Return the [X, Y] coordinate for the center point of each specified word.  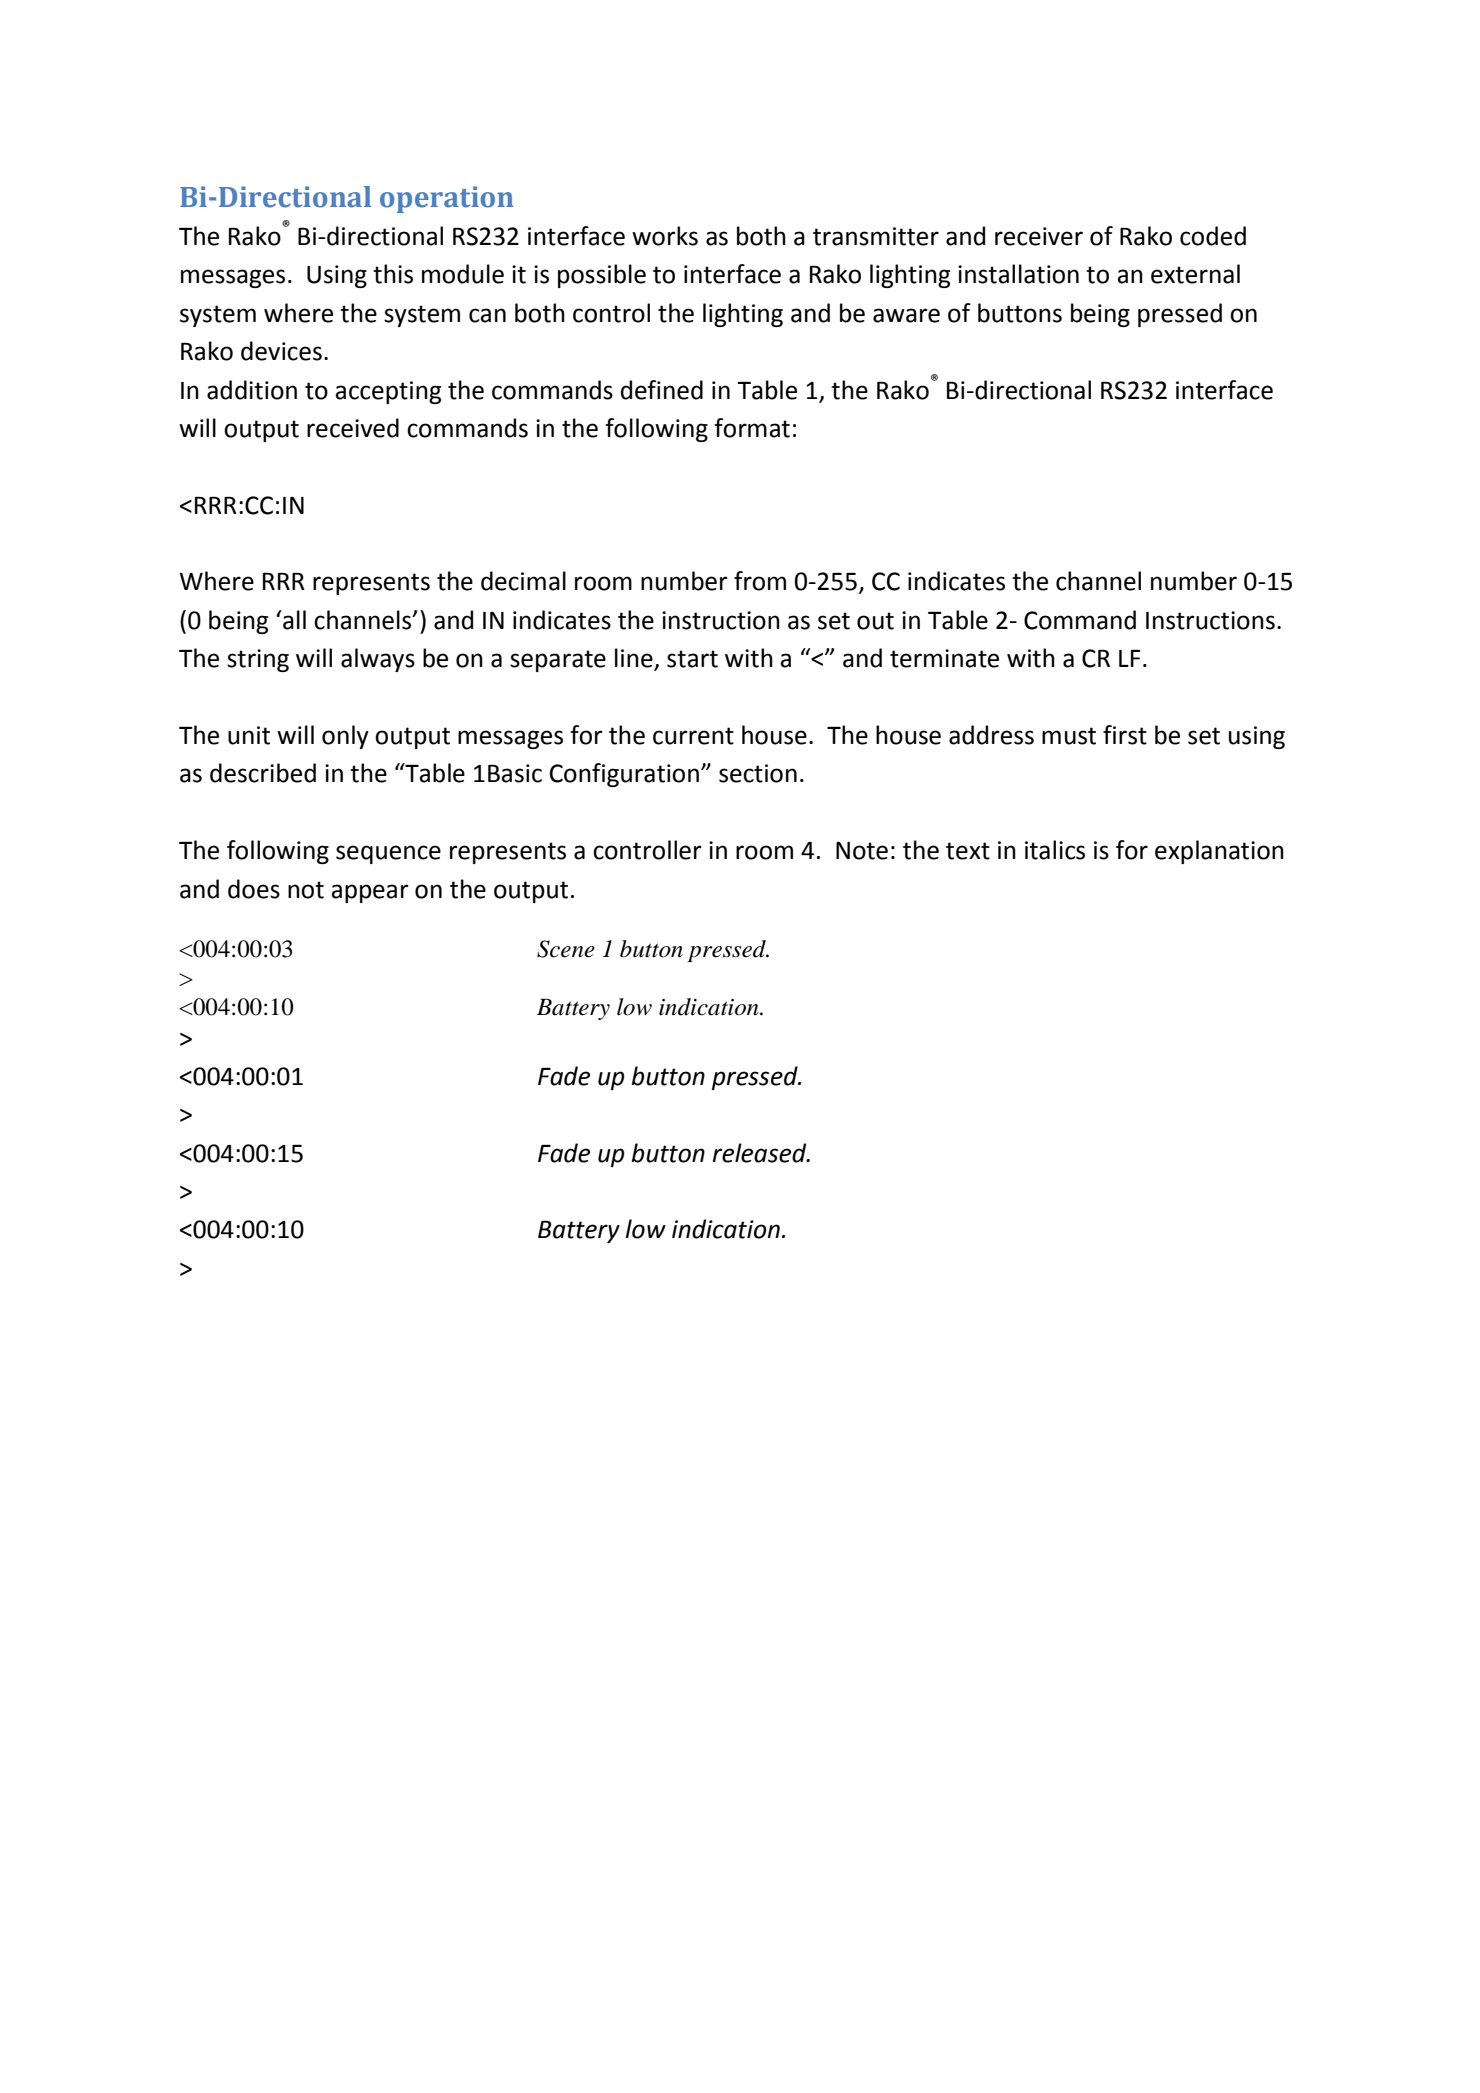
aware [906, 315]
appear [370, 893]
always [378, 660]
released [761, 1153]
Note [862, 851]
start [692, 659]
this [393, 274]
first [1125, 735]
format [752, 428]
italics [1055, 850]
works [665, 236]
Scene [566, 949]
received [353, 428]
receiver [1039, 236]
